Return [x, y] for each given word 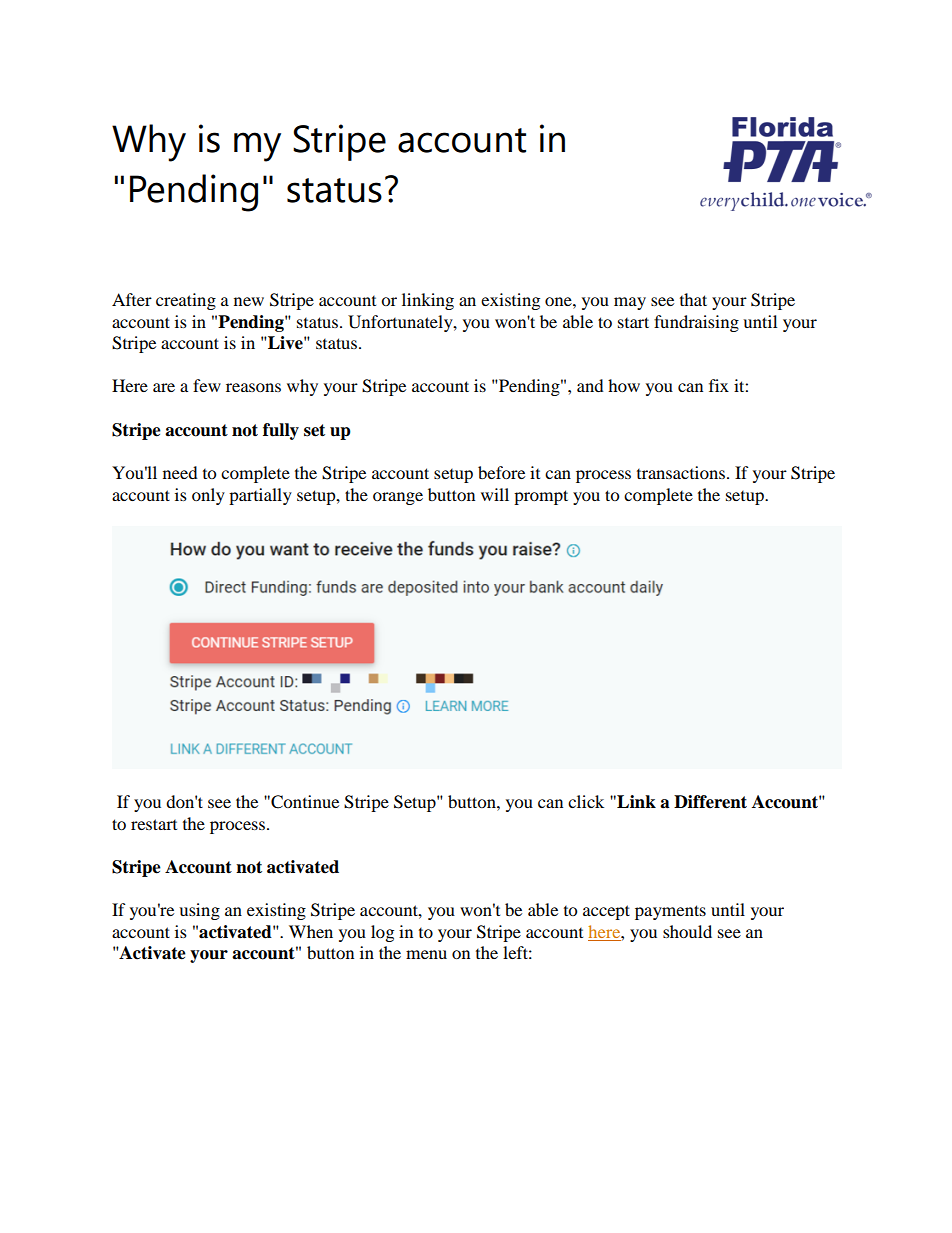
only [208, 496]
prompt [541, 497]
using [199, 911]
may [630, 303]
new [249, 301]
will [495, 494]
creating [186, 301]
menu [426, 954]
